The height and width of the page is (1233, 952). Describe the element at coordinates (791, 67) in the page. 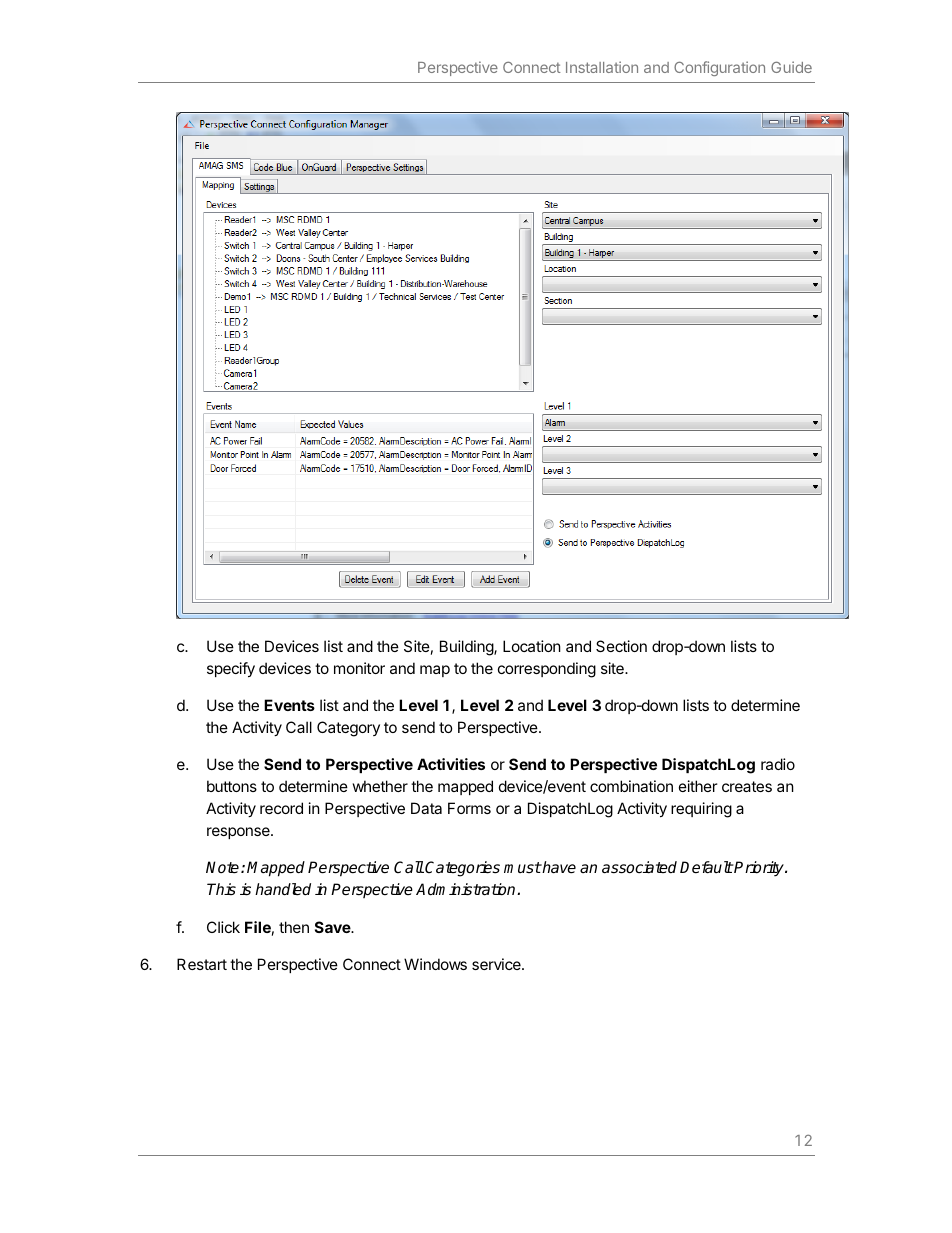

I see `Guide` at that location.
